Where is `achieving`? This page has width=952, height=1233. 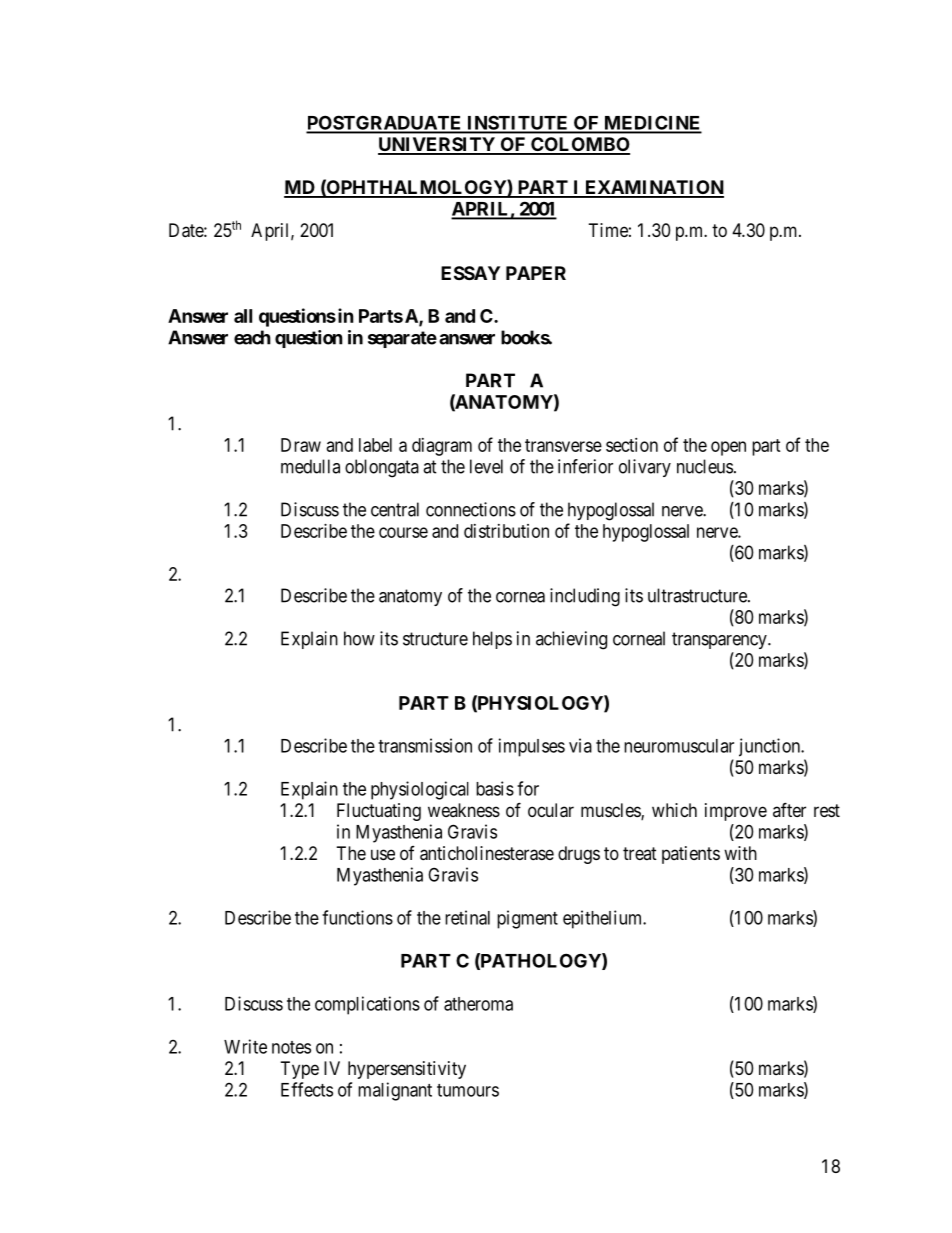
achieving is located at coordinates (571, 640).
